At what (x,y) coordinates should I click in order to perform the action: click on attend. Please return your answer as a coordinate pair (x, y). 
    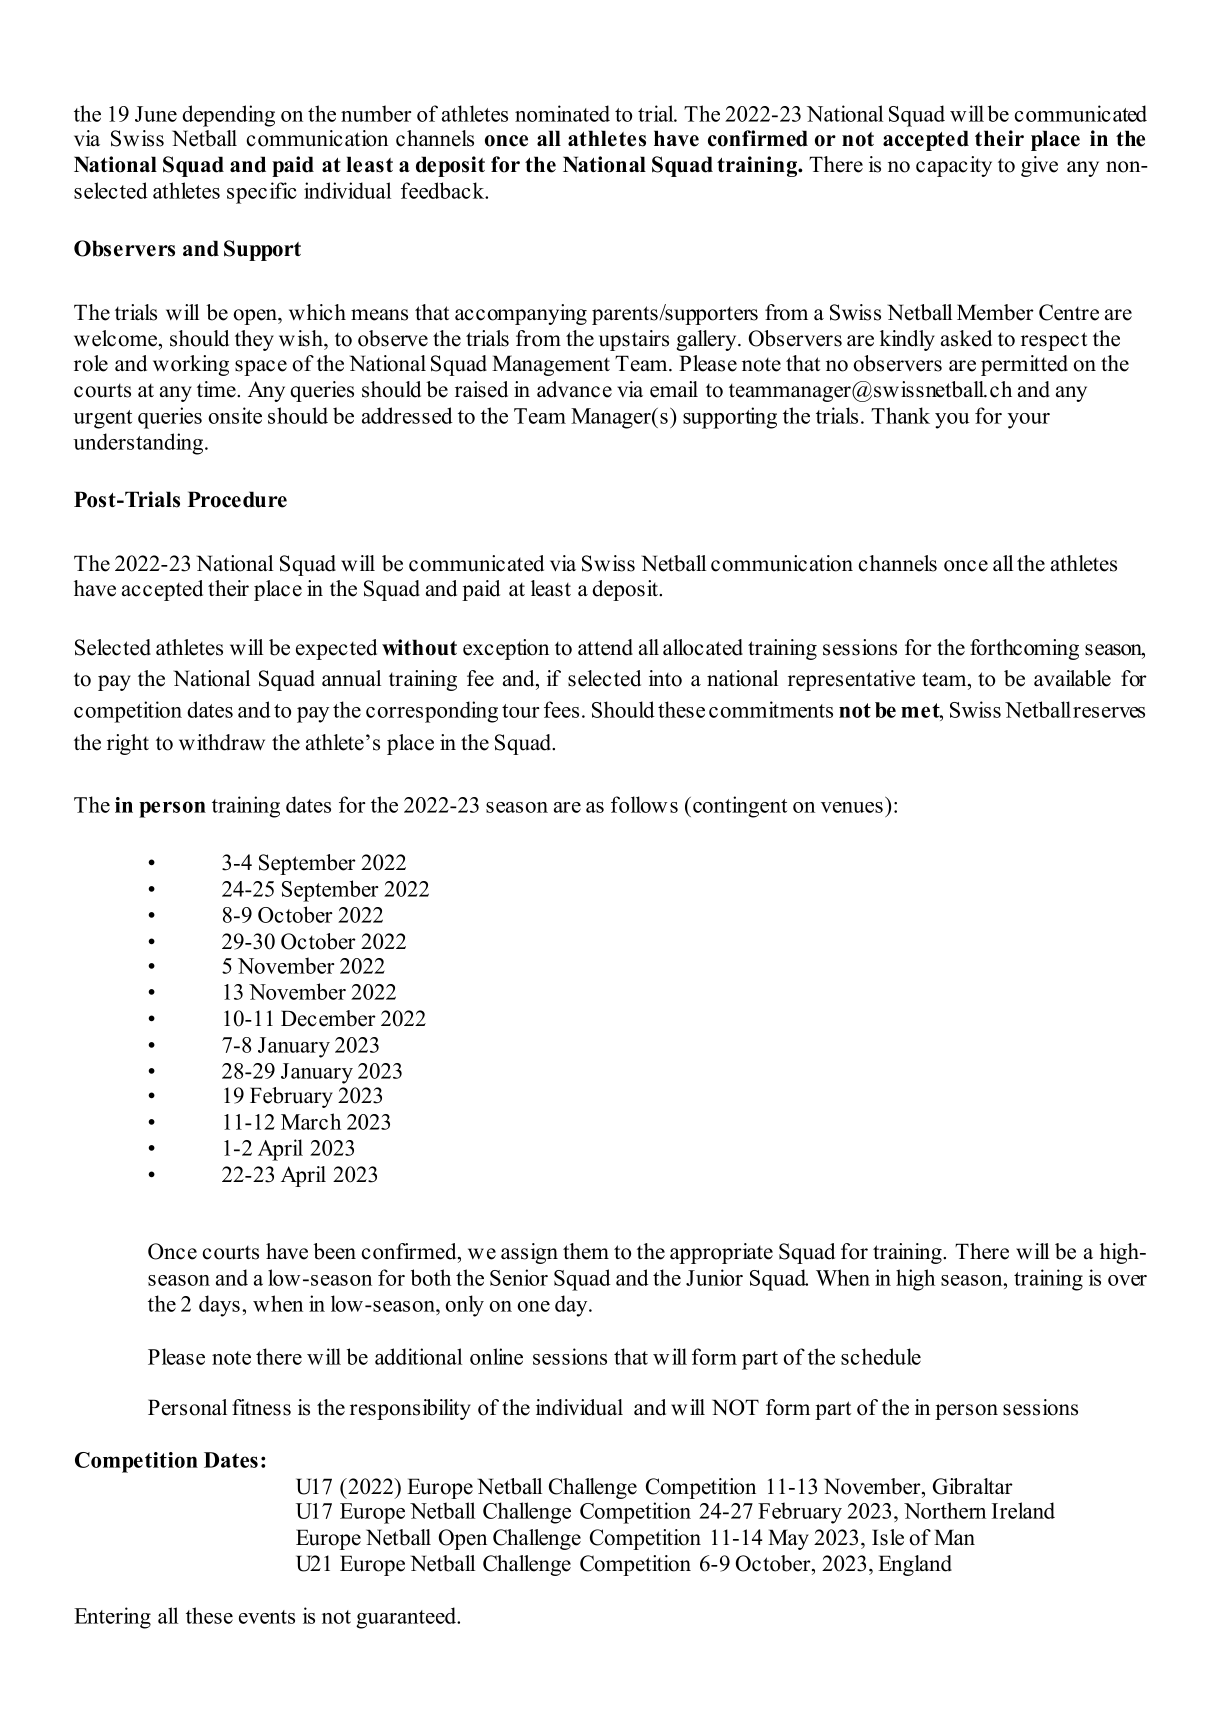
    Looking at the image, I should click on (605, 647).
